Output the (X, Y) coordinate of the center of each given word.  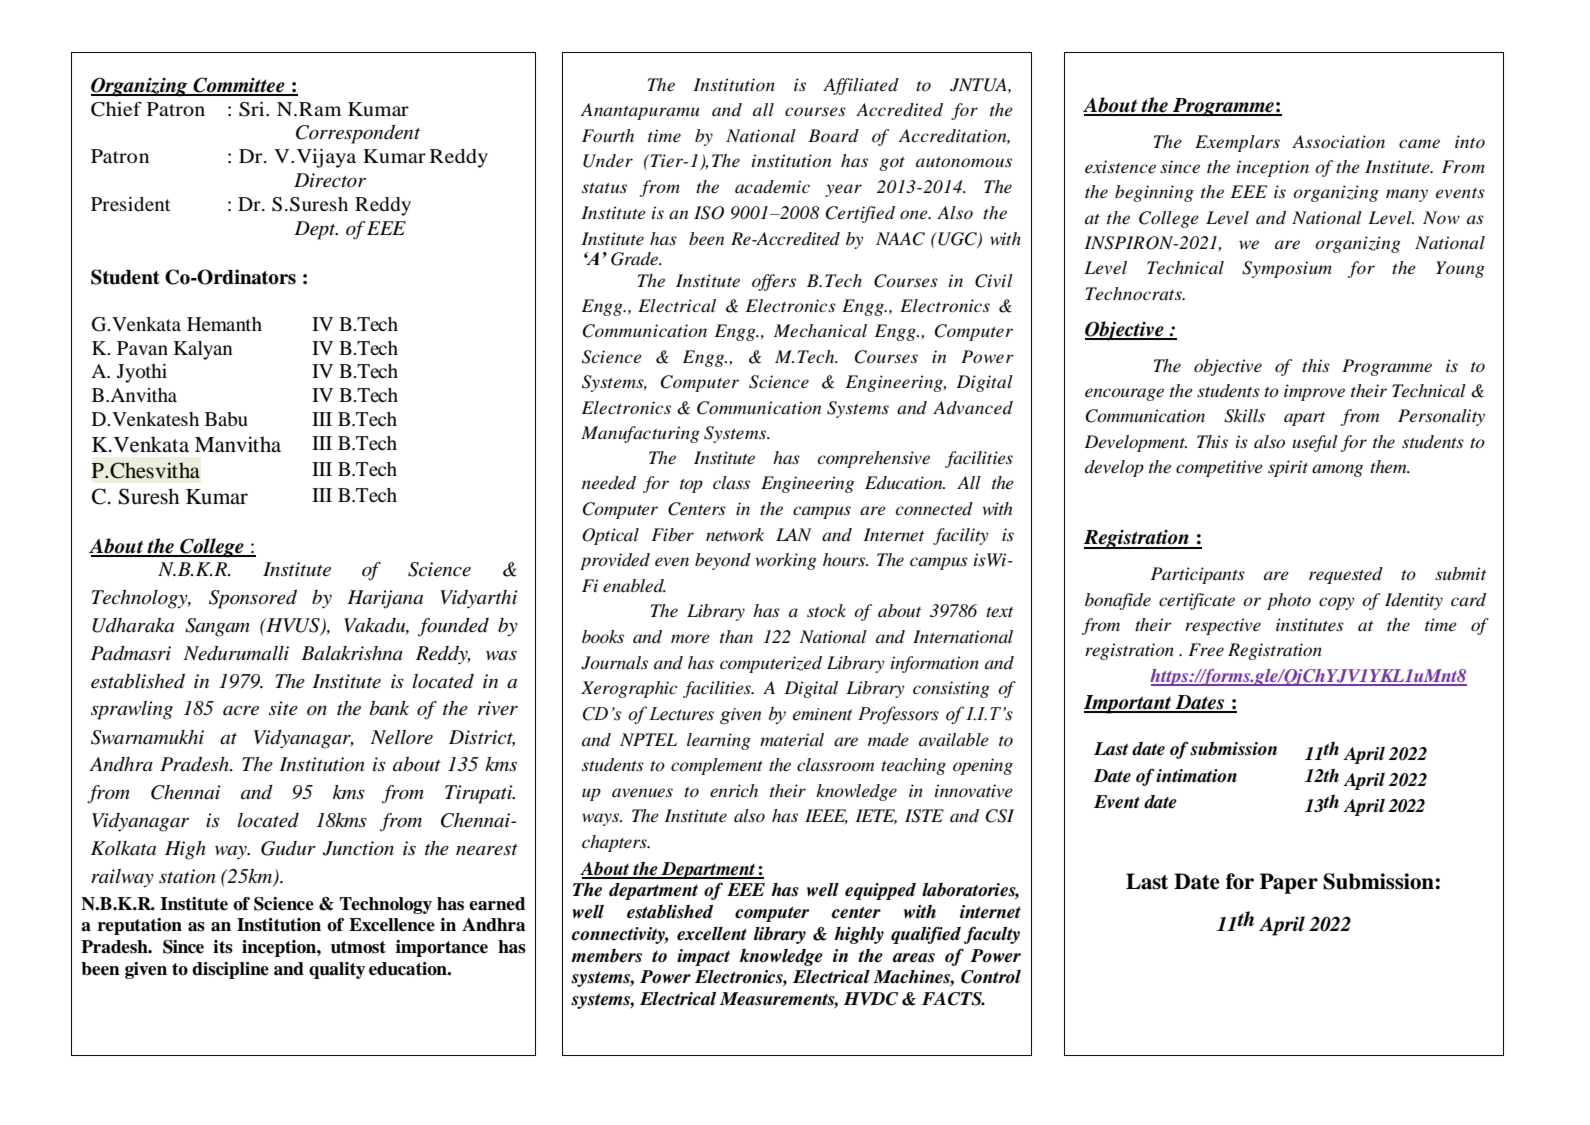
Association (1338, 141)
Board (833, 136)
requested (1346, 575)
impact (703, 957)
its (223, 947)
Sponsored (253, 599)
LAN (794, 534)
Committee (239, 86)
